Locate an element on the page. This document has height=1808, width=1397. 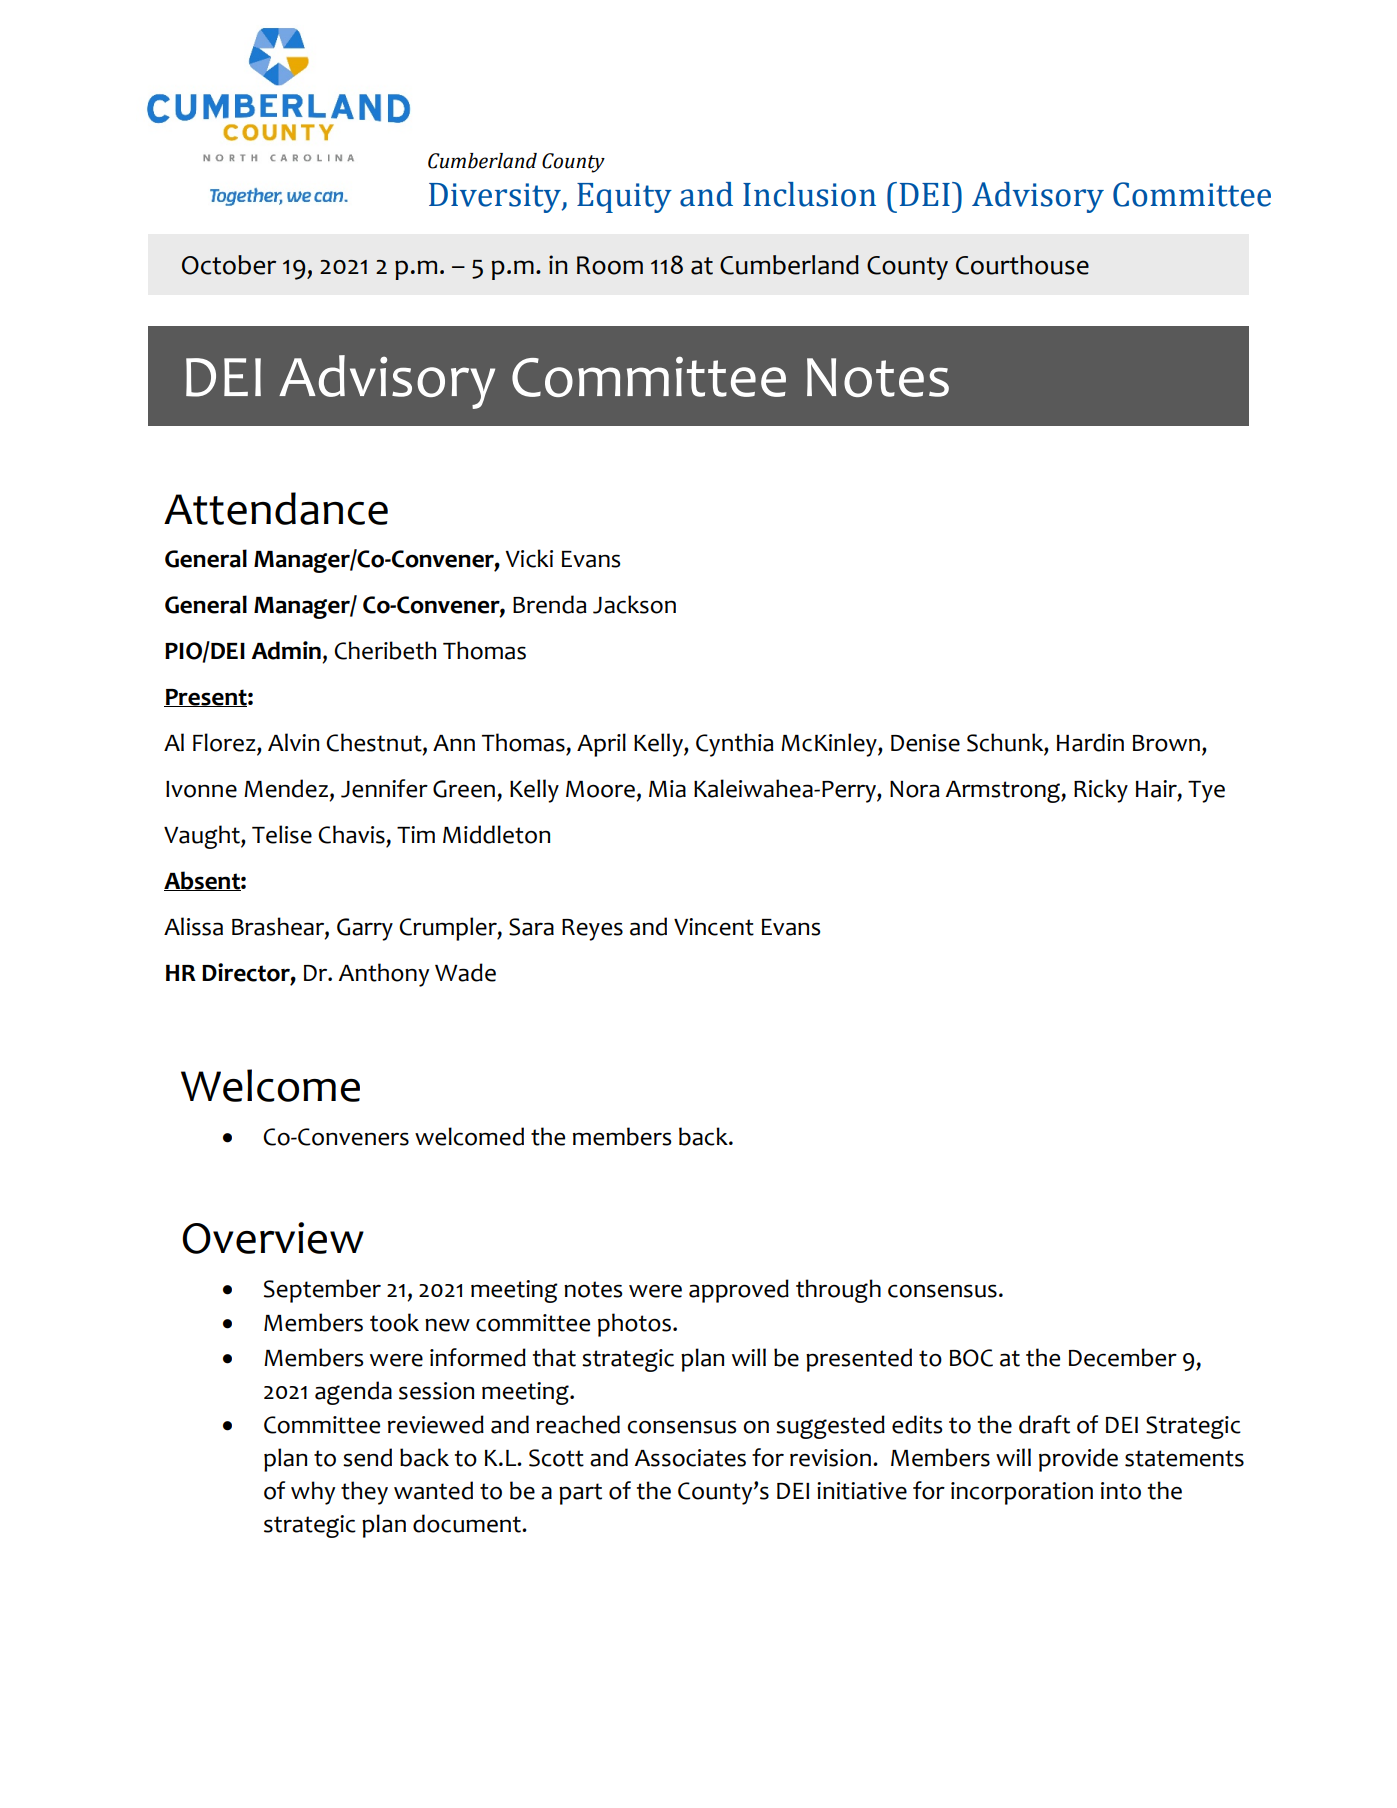
Associates is located at coordinates (690, 1458).
